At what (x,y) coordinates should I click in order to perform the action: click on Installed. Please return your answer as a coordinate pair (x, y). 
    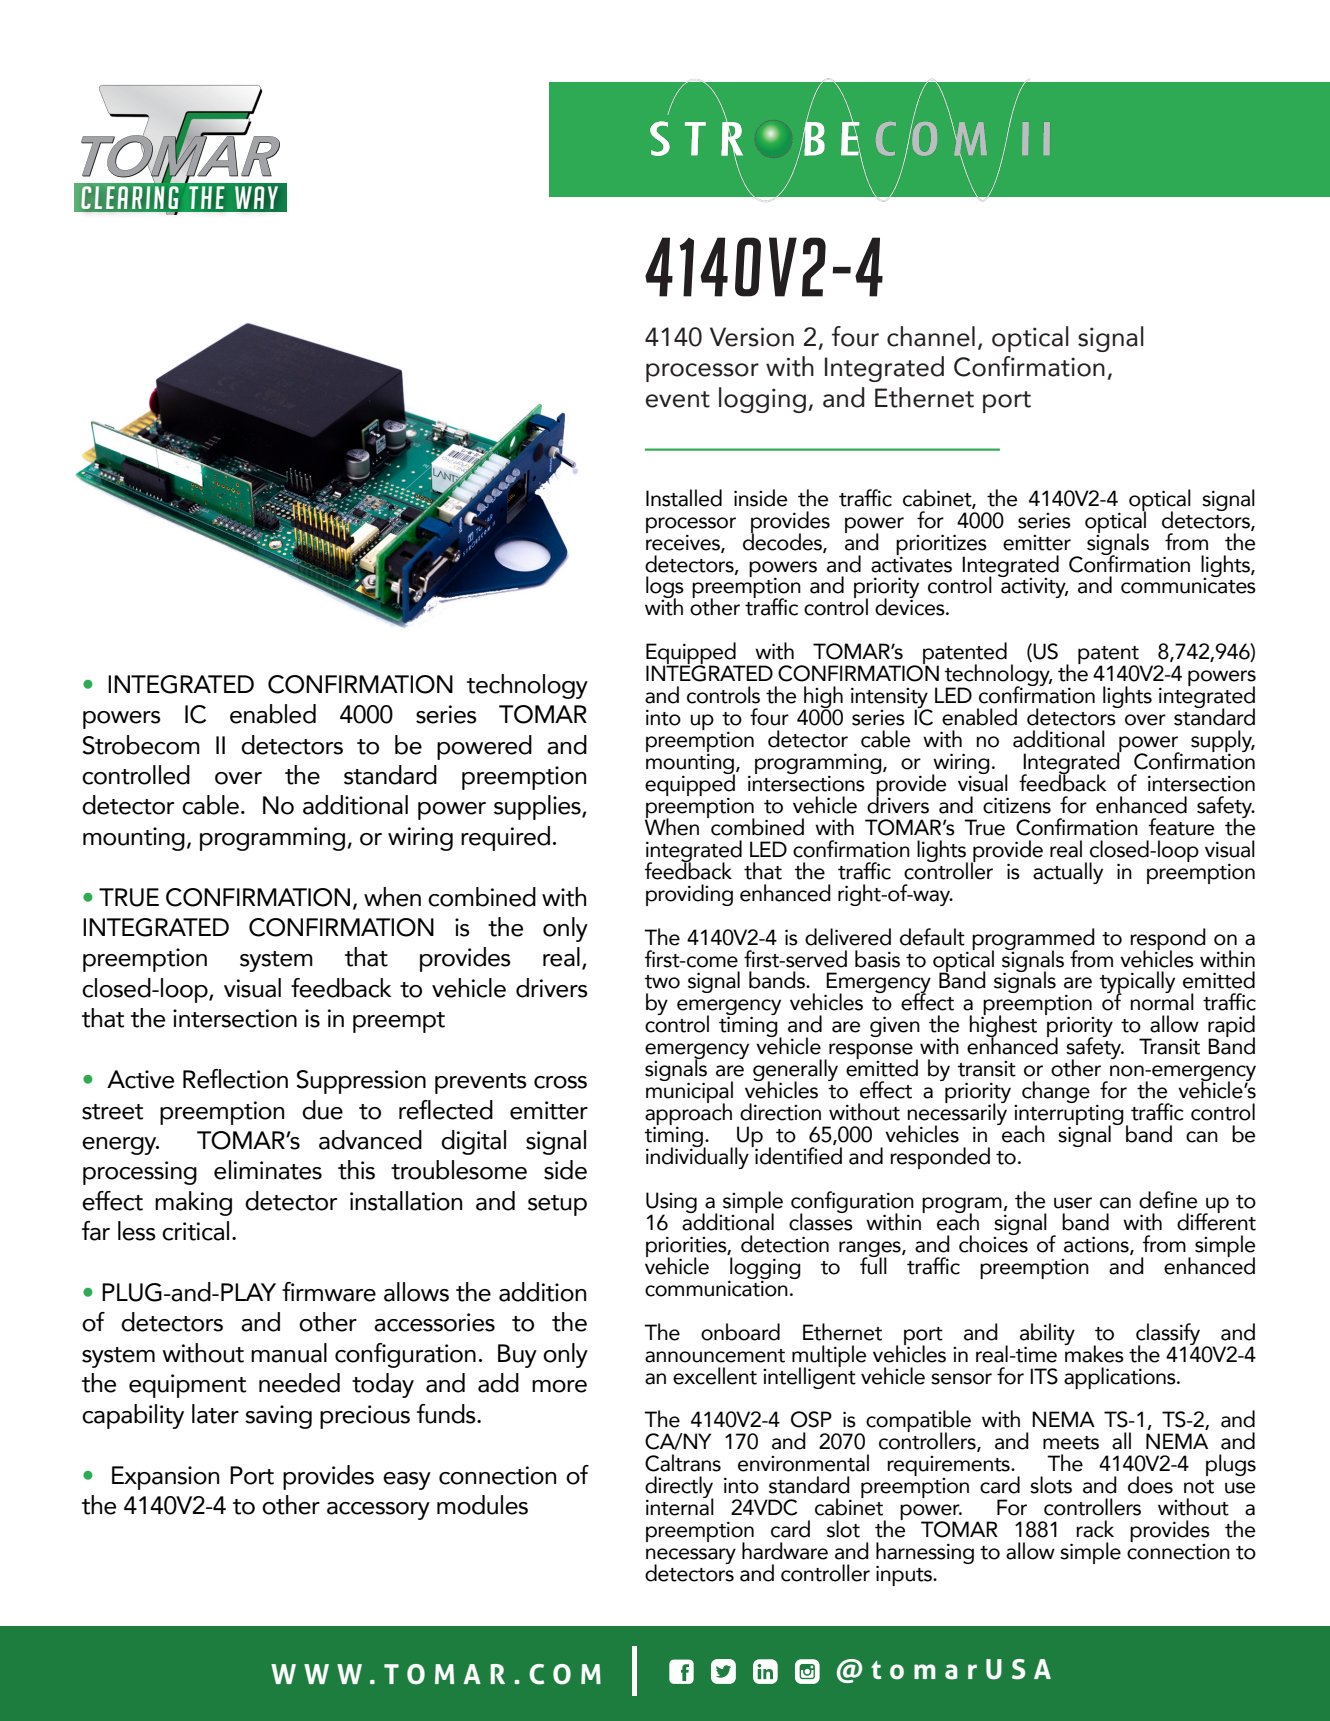
    Looking at the image, I should click on (684, 498).
